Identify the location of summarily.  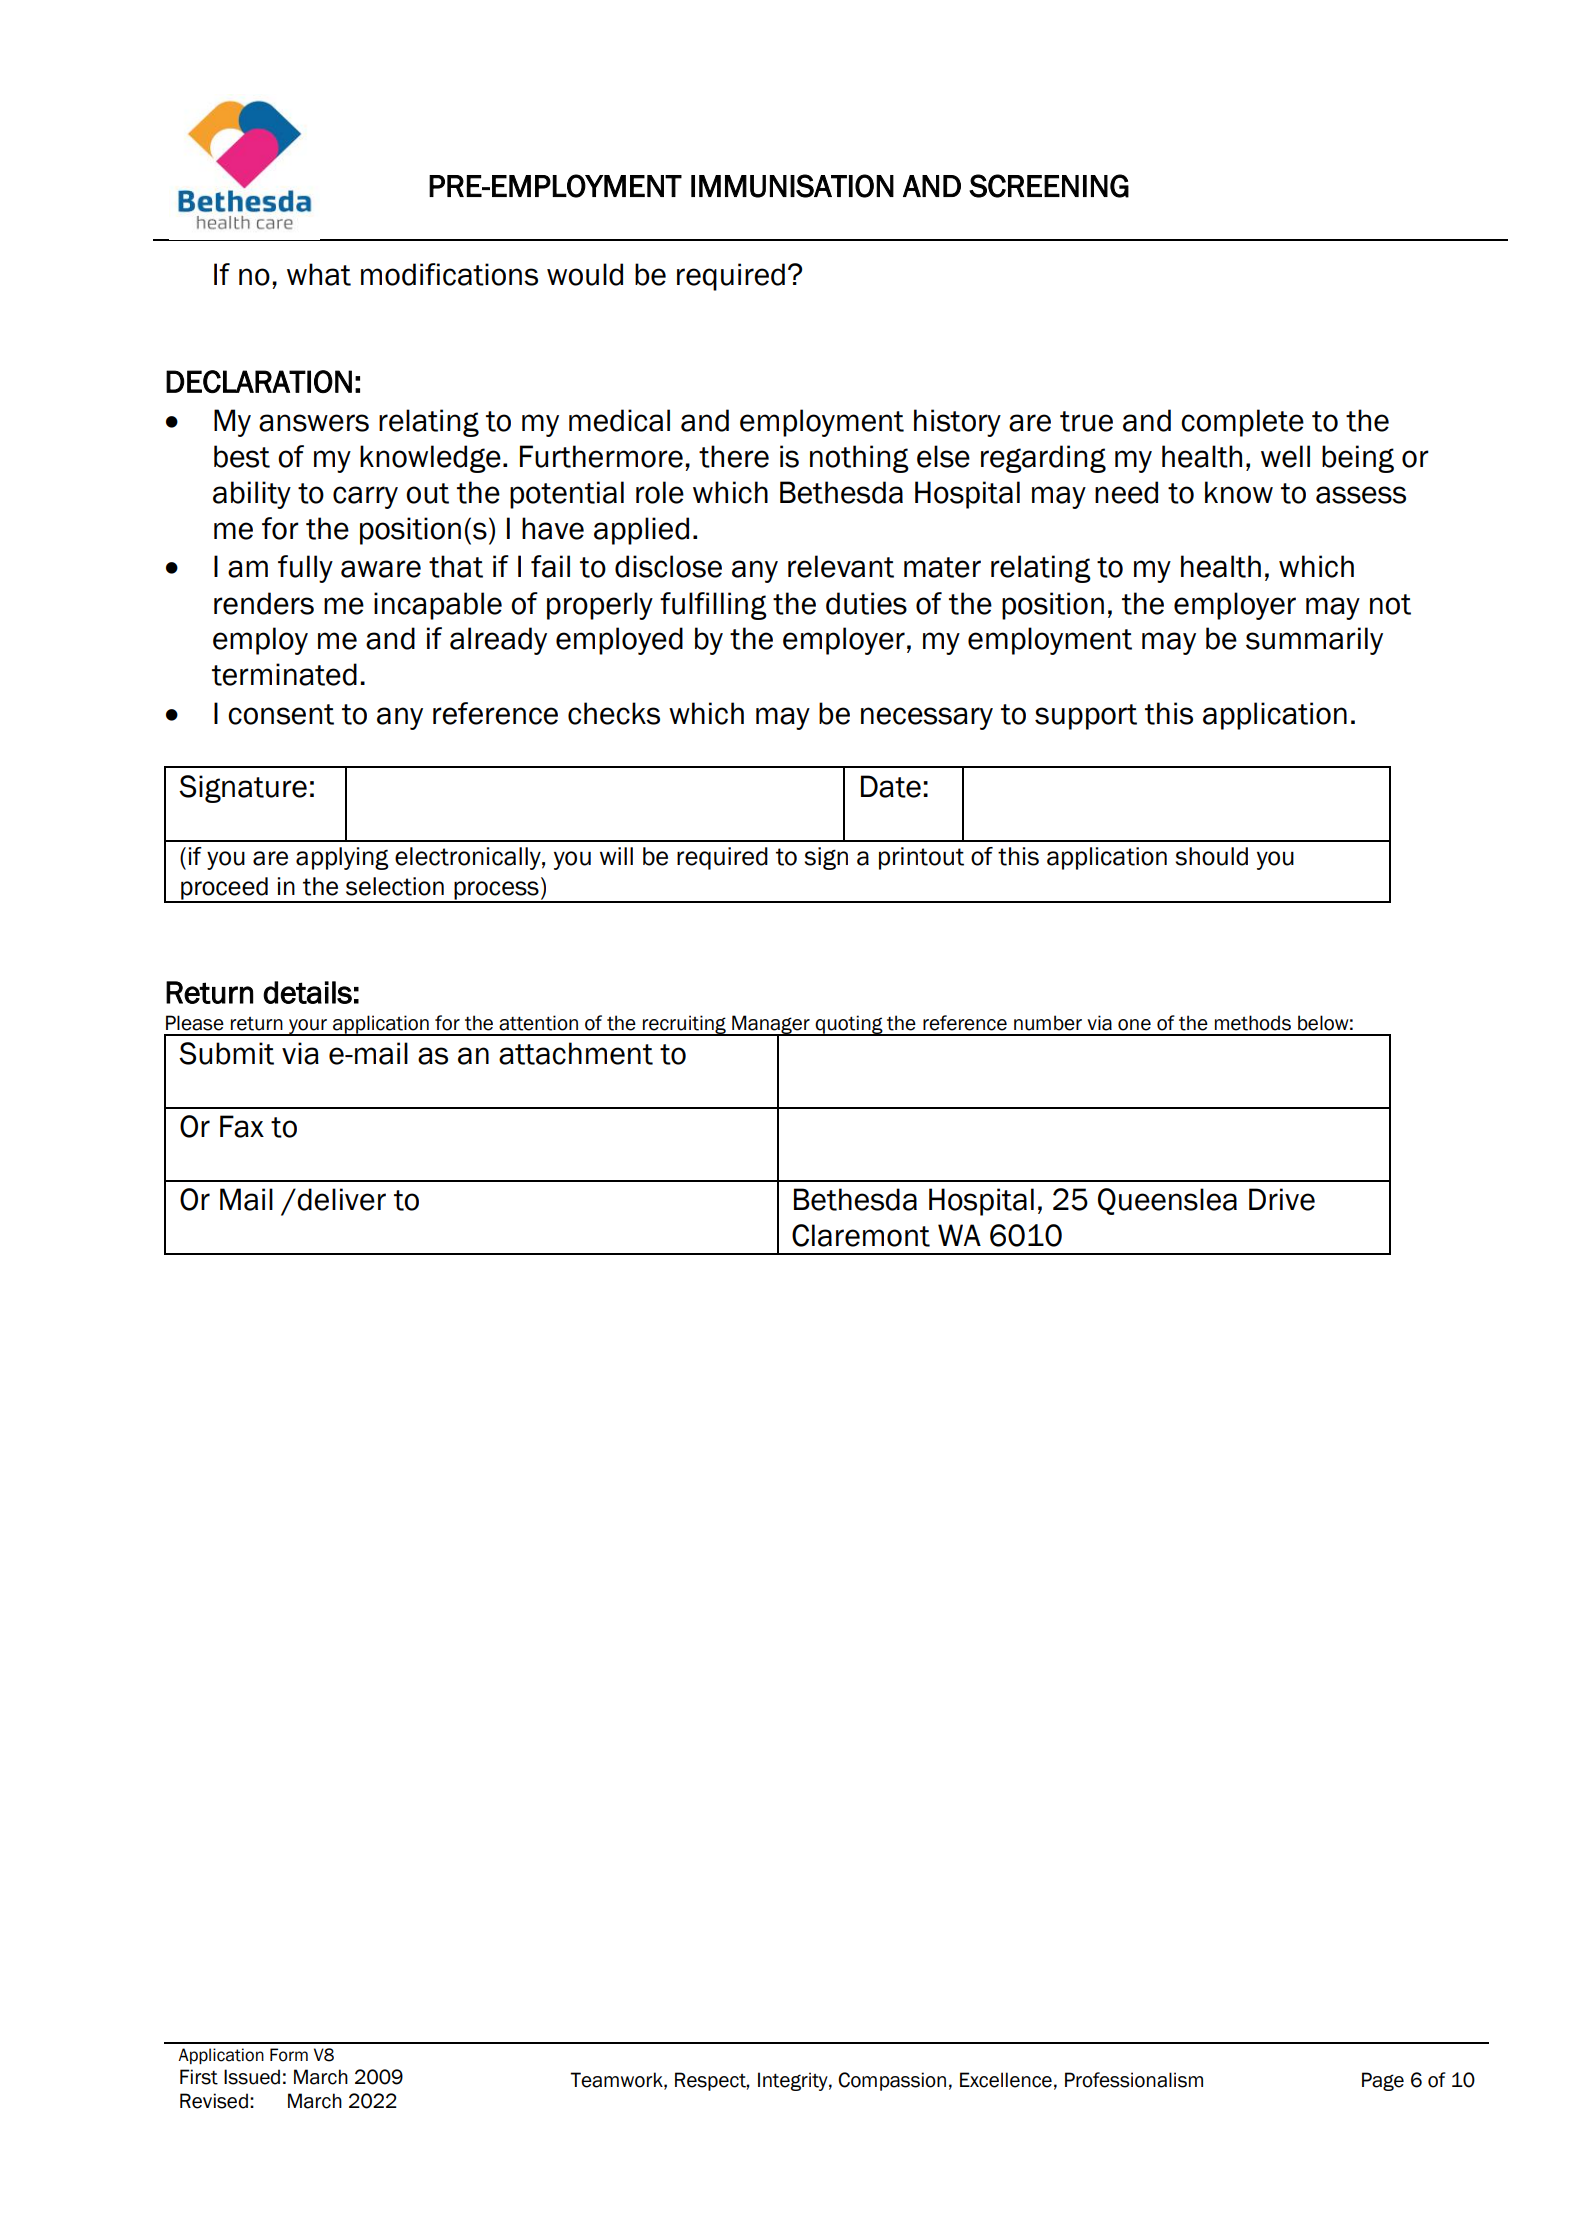
(1314, 641).
